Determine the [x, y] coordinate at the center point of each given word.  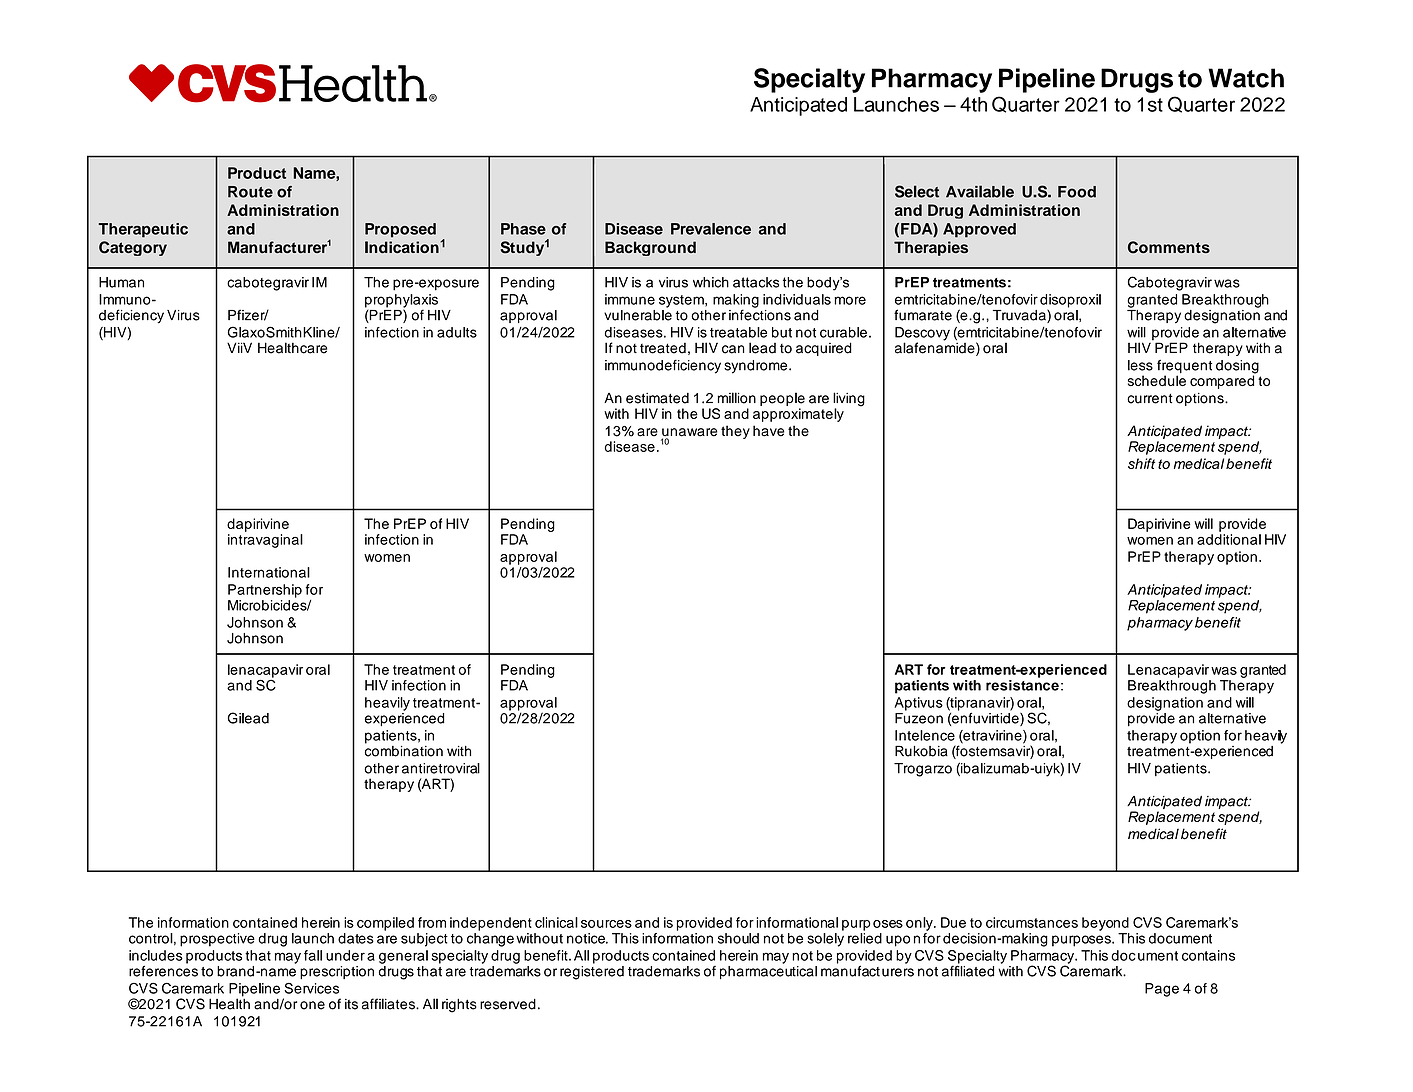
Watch [1246, 78]
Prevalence [711, 229]
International [269, 572]
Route [250, 192]
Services [311, 988]
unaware [689, 433]
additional [1229, 539]
